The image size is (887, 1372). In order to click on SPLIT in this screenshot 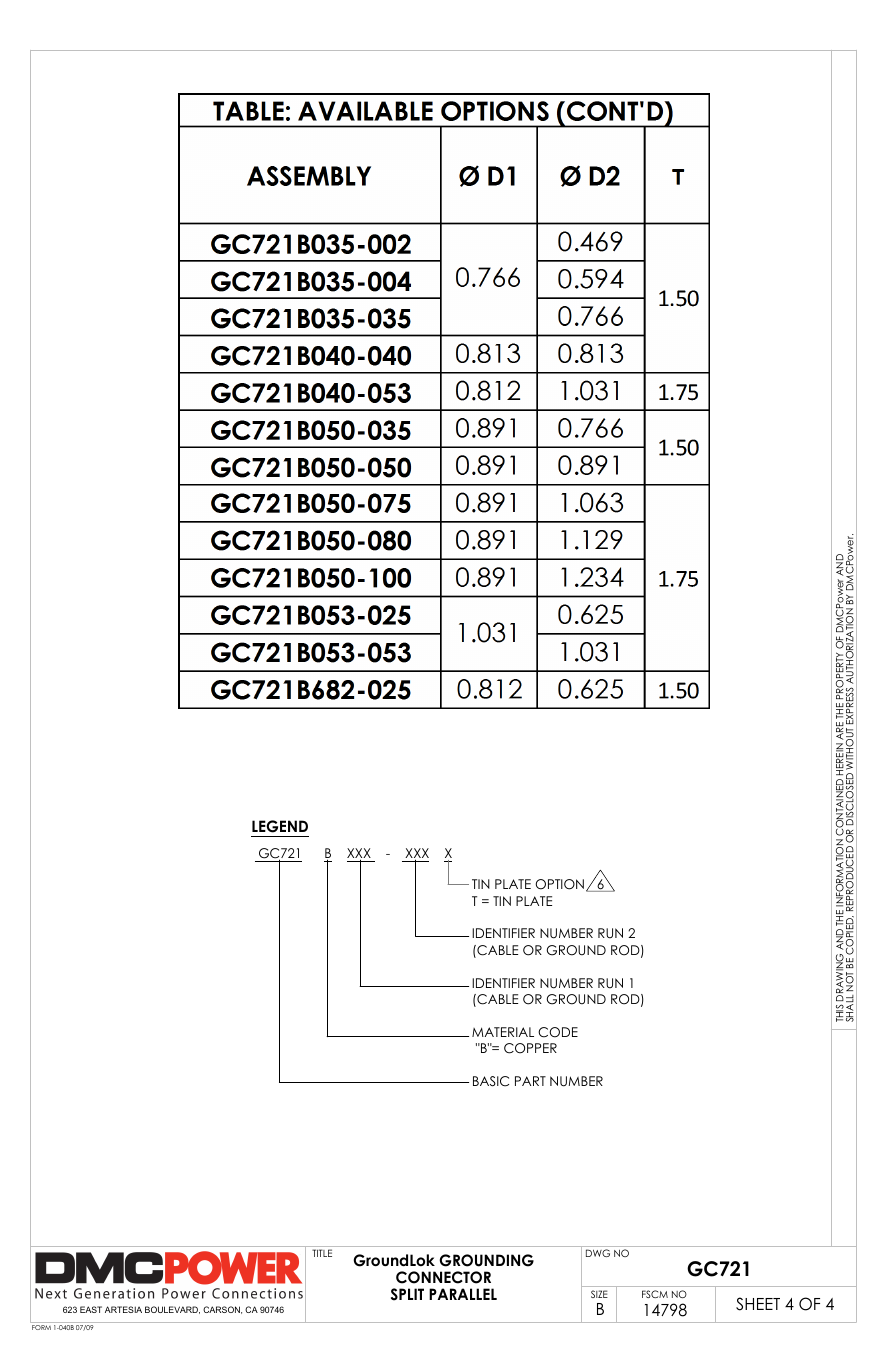, I will do `click(407, 1294)`.
